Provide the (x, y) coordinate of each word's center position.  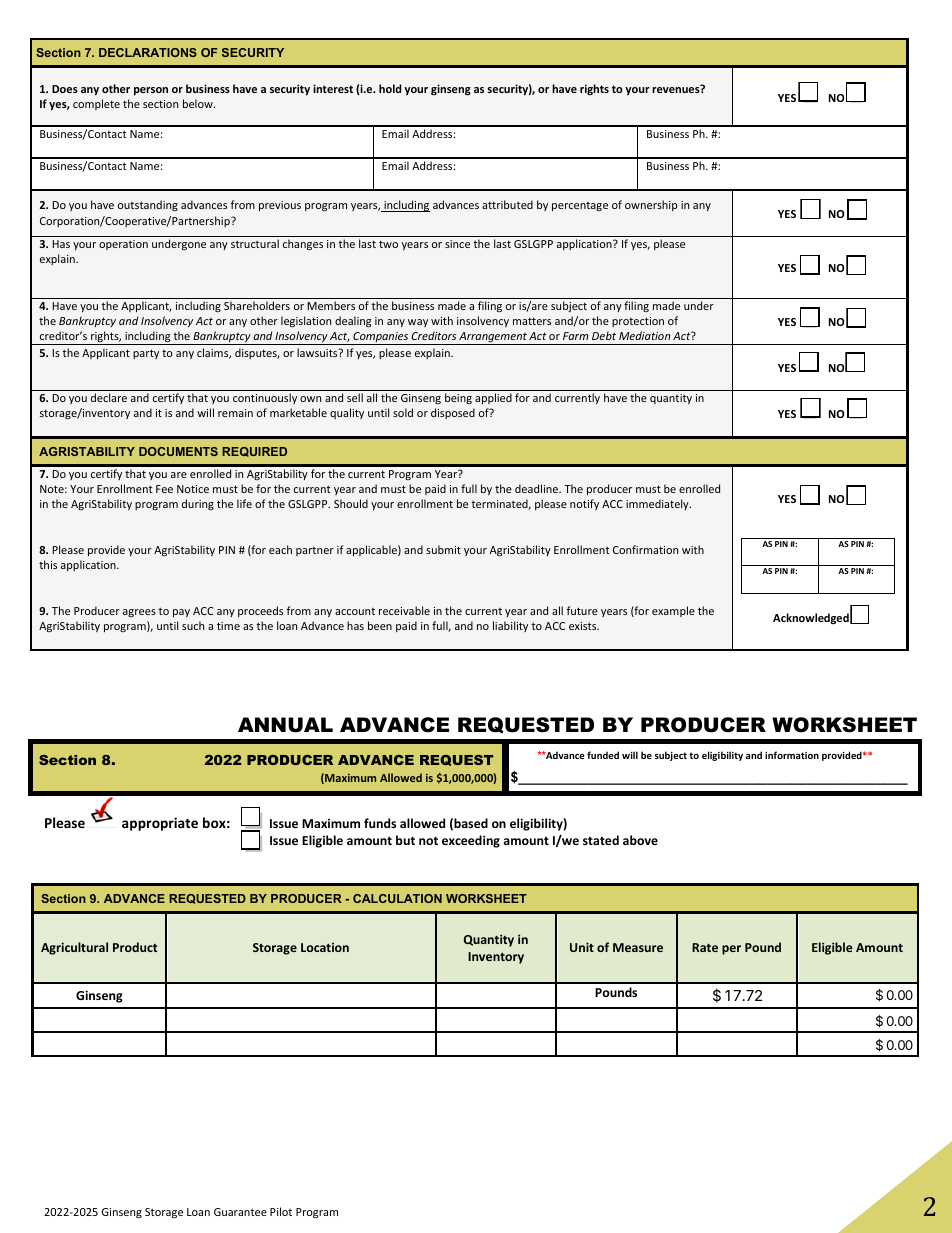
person (151, 91)
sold (403, 412)
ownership (651, 205)
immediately (658, 504)
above (640, 840)
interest (333, 88)
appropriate (160, 824)
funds (380, 823)
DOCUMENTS (178, 451)
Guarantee (240, 1212)
